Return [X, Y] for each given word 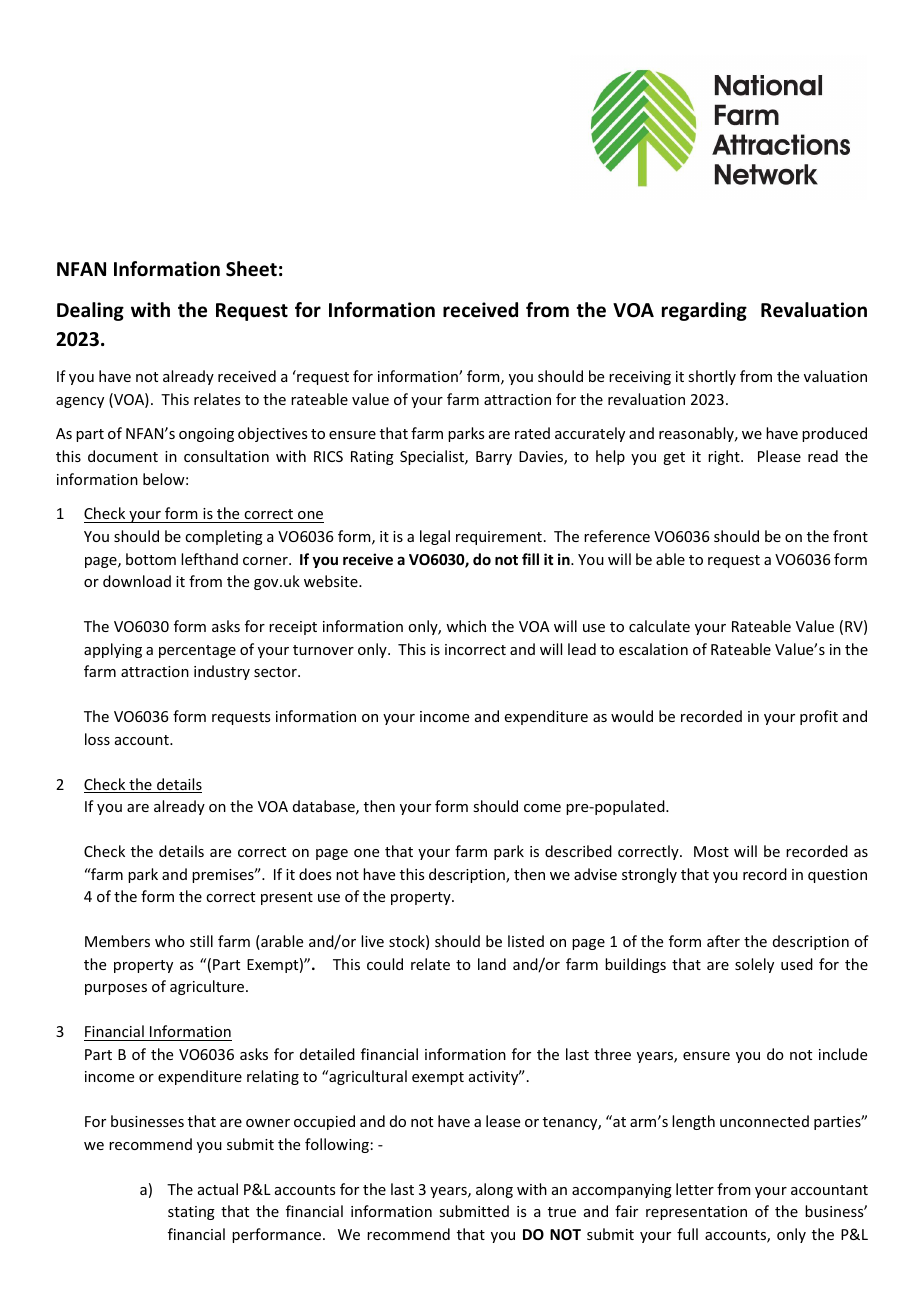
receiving [640, 378]
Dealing [90, 311]
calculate [659, 626]
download [137, 581]
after [723, 941]
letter [695, 1189]
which [466, 626]
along [494, 1190]
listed [526, 941]
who [170, 941]
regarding [704, 311]
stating [191, 1213]
